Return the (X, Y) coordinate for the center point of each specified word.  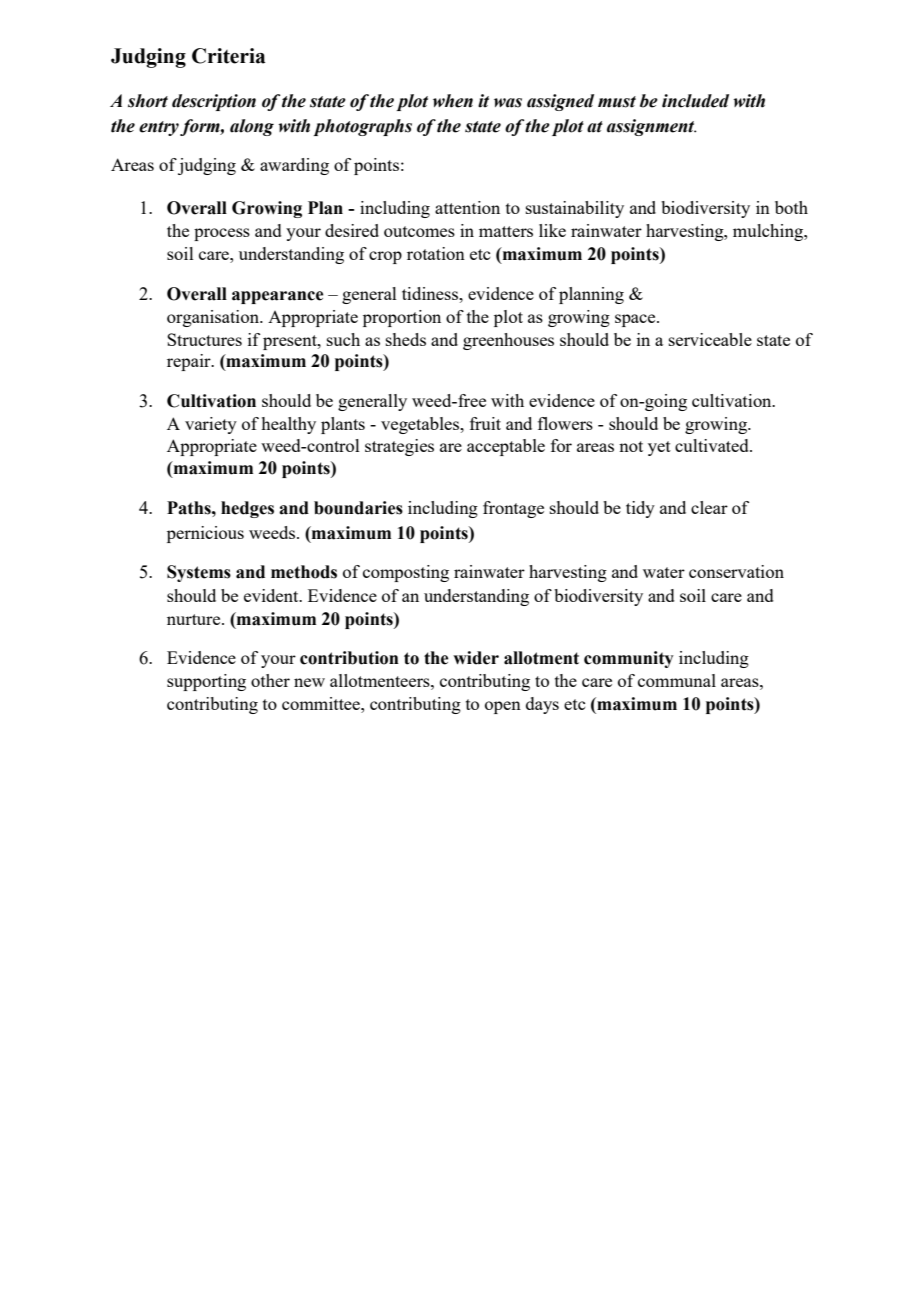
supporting (206, 682)
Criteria (228, 56)
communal (677, 680)
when (453, 101)
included (695, 101)
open (503, 707)
